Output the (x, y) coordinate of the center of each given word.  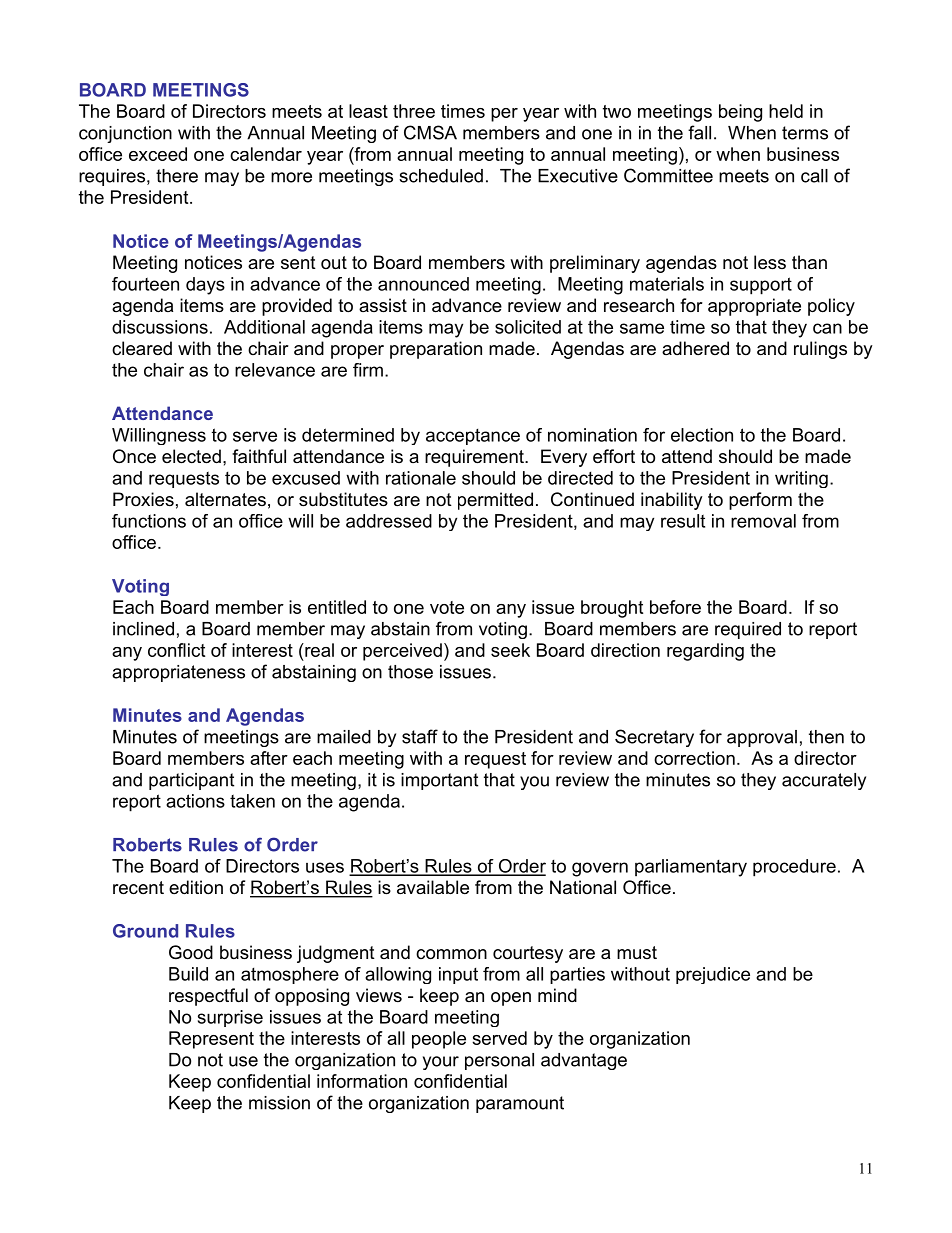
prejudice (713, 975)
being (740, 113)
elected (191, 456)
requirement (475, 458)
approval (762, 738)
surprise (230, 1018)
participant (191, 781)
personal (499, 1061)
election (702, 435)
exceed (158, 154)
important (439, 781)
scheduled (441, 176)
